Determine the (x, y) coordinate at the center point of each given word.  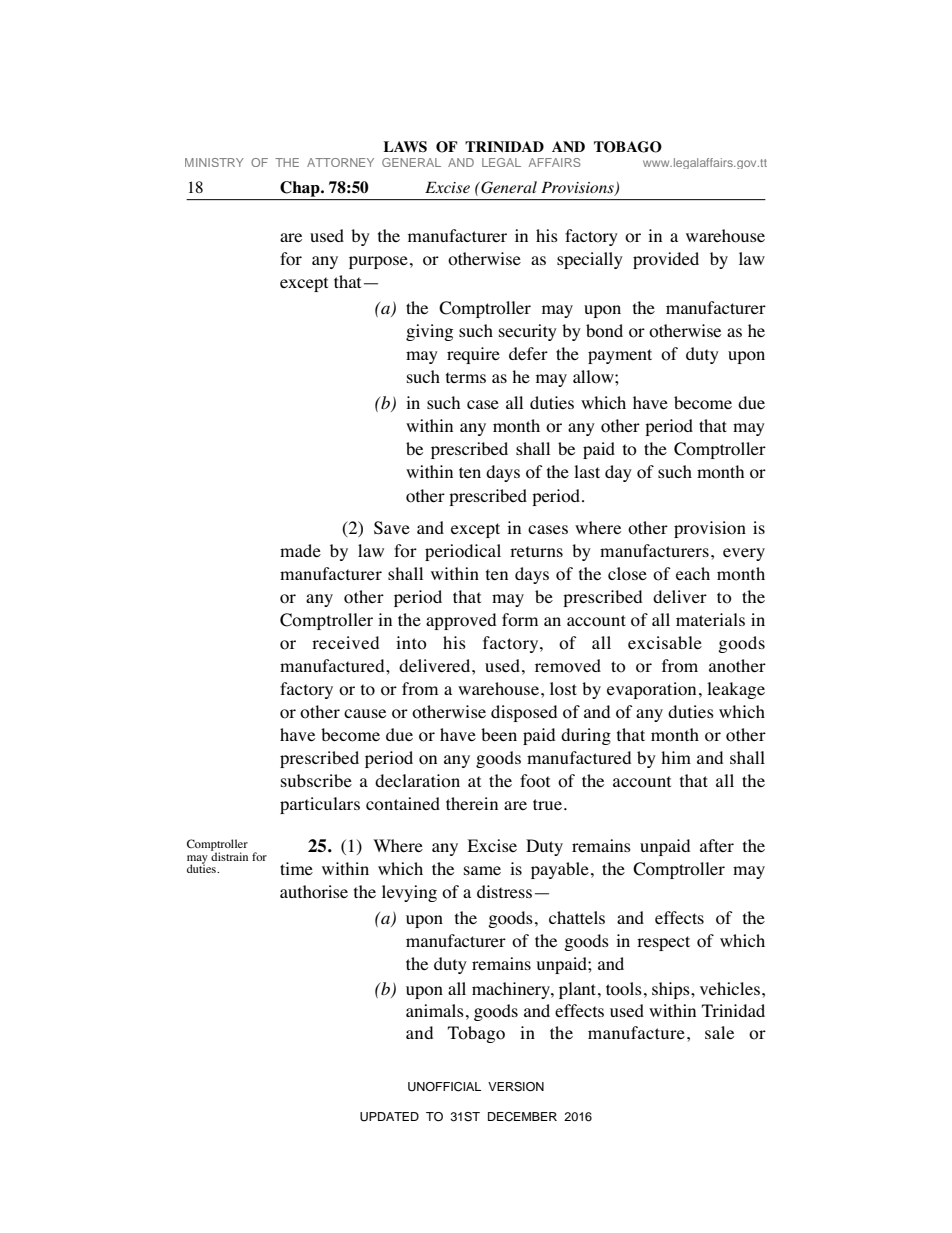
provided (666, 260)
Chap (301, 189)
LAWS (405, 146)
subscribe (316, 781)
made (300, 551)
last (587, 471)
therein (472, 803)
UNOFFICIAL (444, 1087)
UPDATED (389, 1117)
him (676, 757)
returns (536, 552)
